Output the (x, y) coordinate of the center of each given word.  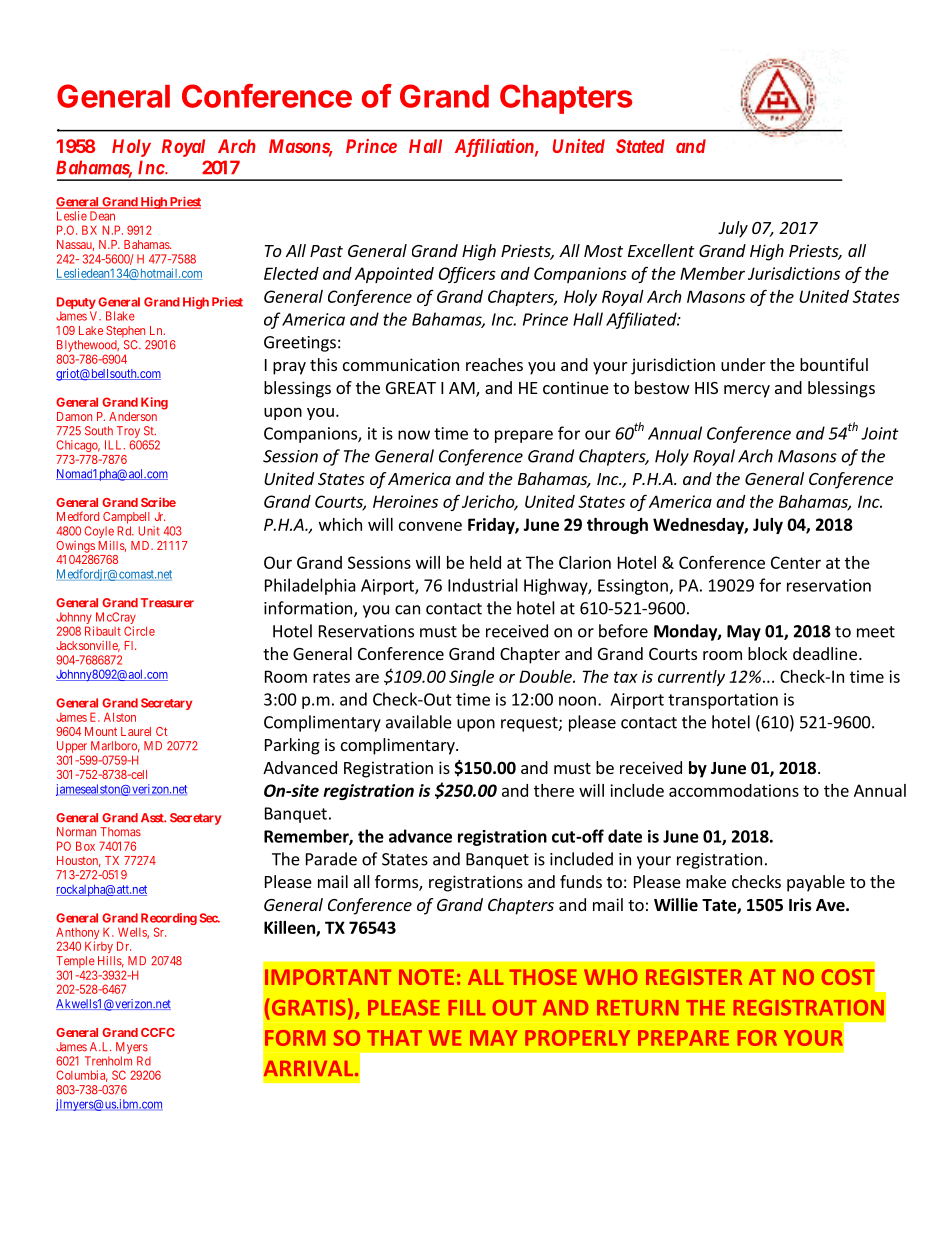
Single (471, 678)
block (767, 653)
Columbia (82, 1076)
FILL (467, 1008)
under (743, 364)
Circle (139, 631)
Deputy (76, 303)
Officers (467, 274)
